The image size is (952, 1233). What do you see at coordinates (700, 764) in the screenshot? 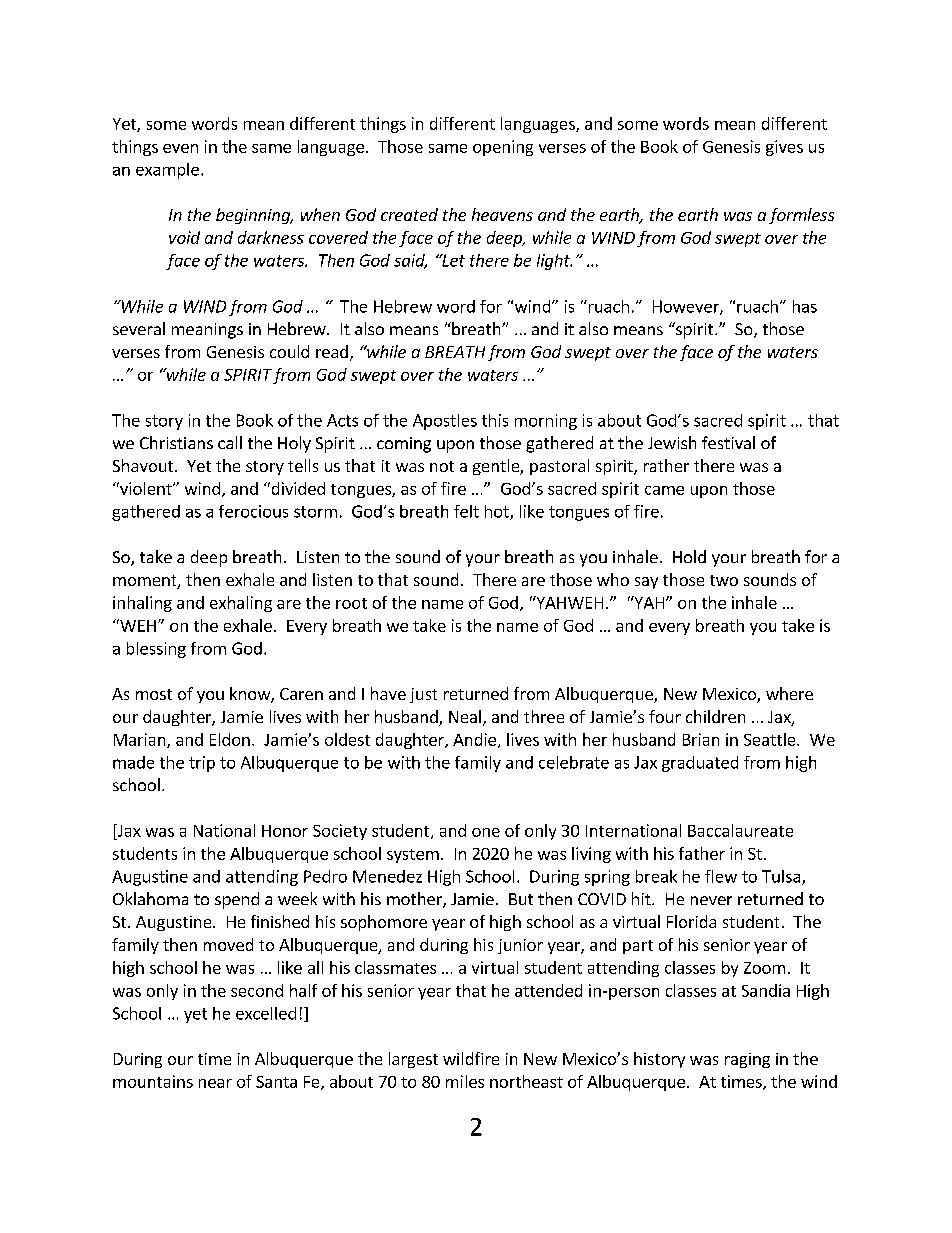
I see `graduated` at bounding box center [700, 764].
